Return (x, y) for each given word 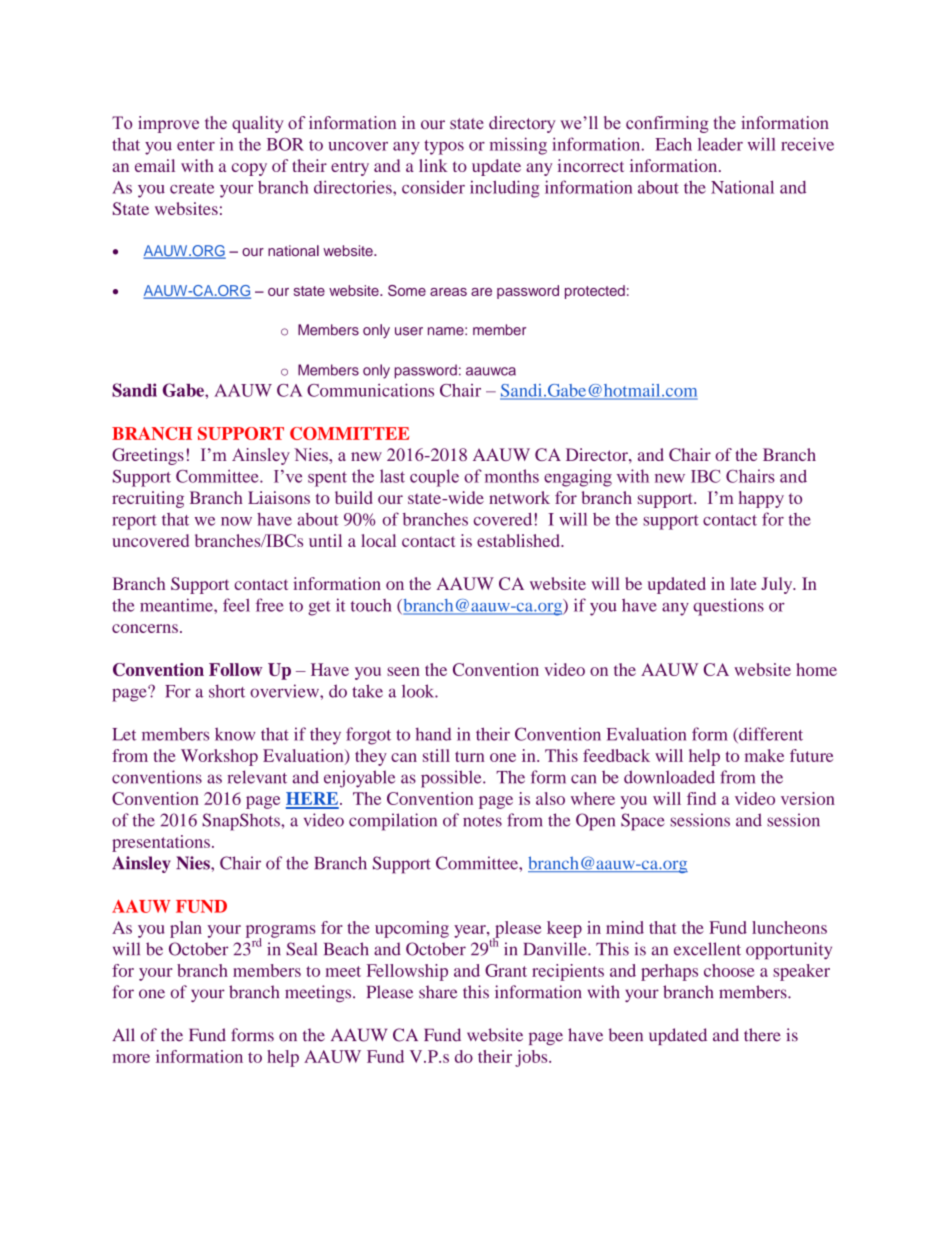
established (519, 540)
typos (444, 147)
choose (729, 970)
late (743, 583)
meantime (177, 605)
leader (720, 144)
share (438, 992)
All (123, 1034)
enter (196, 145)
